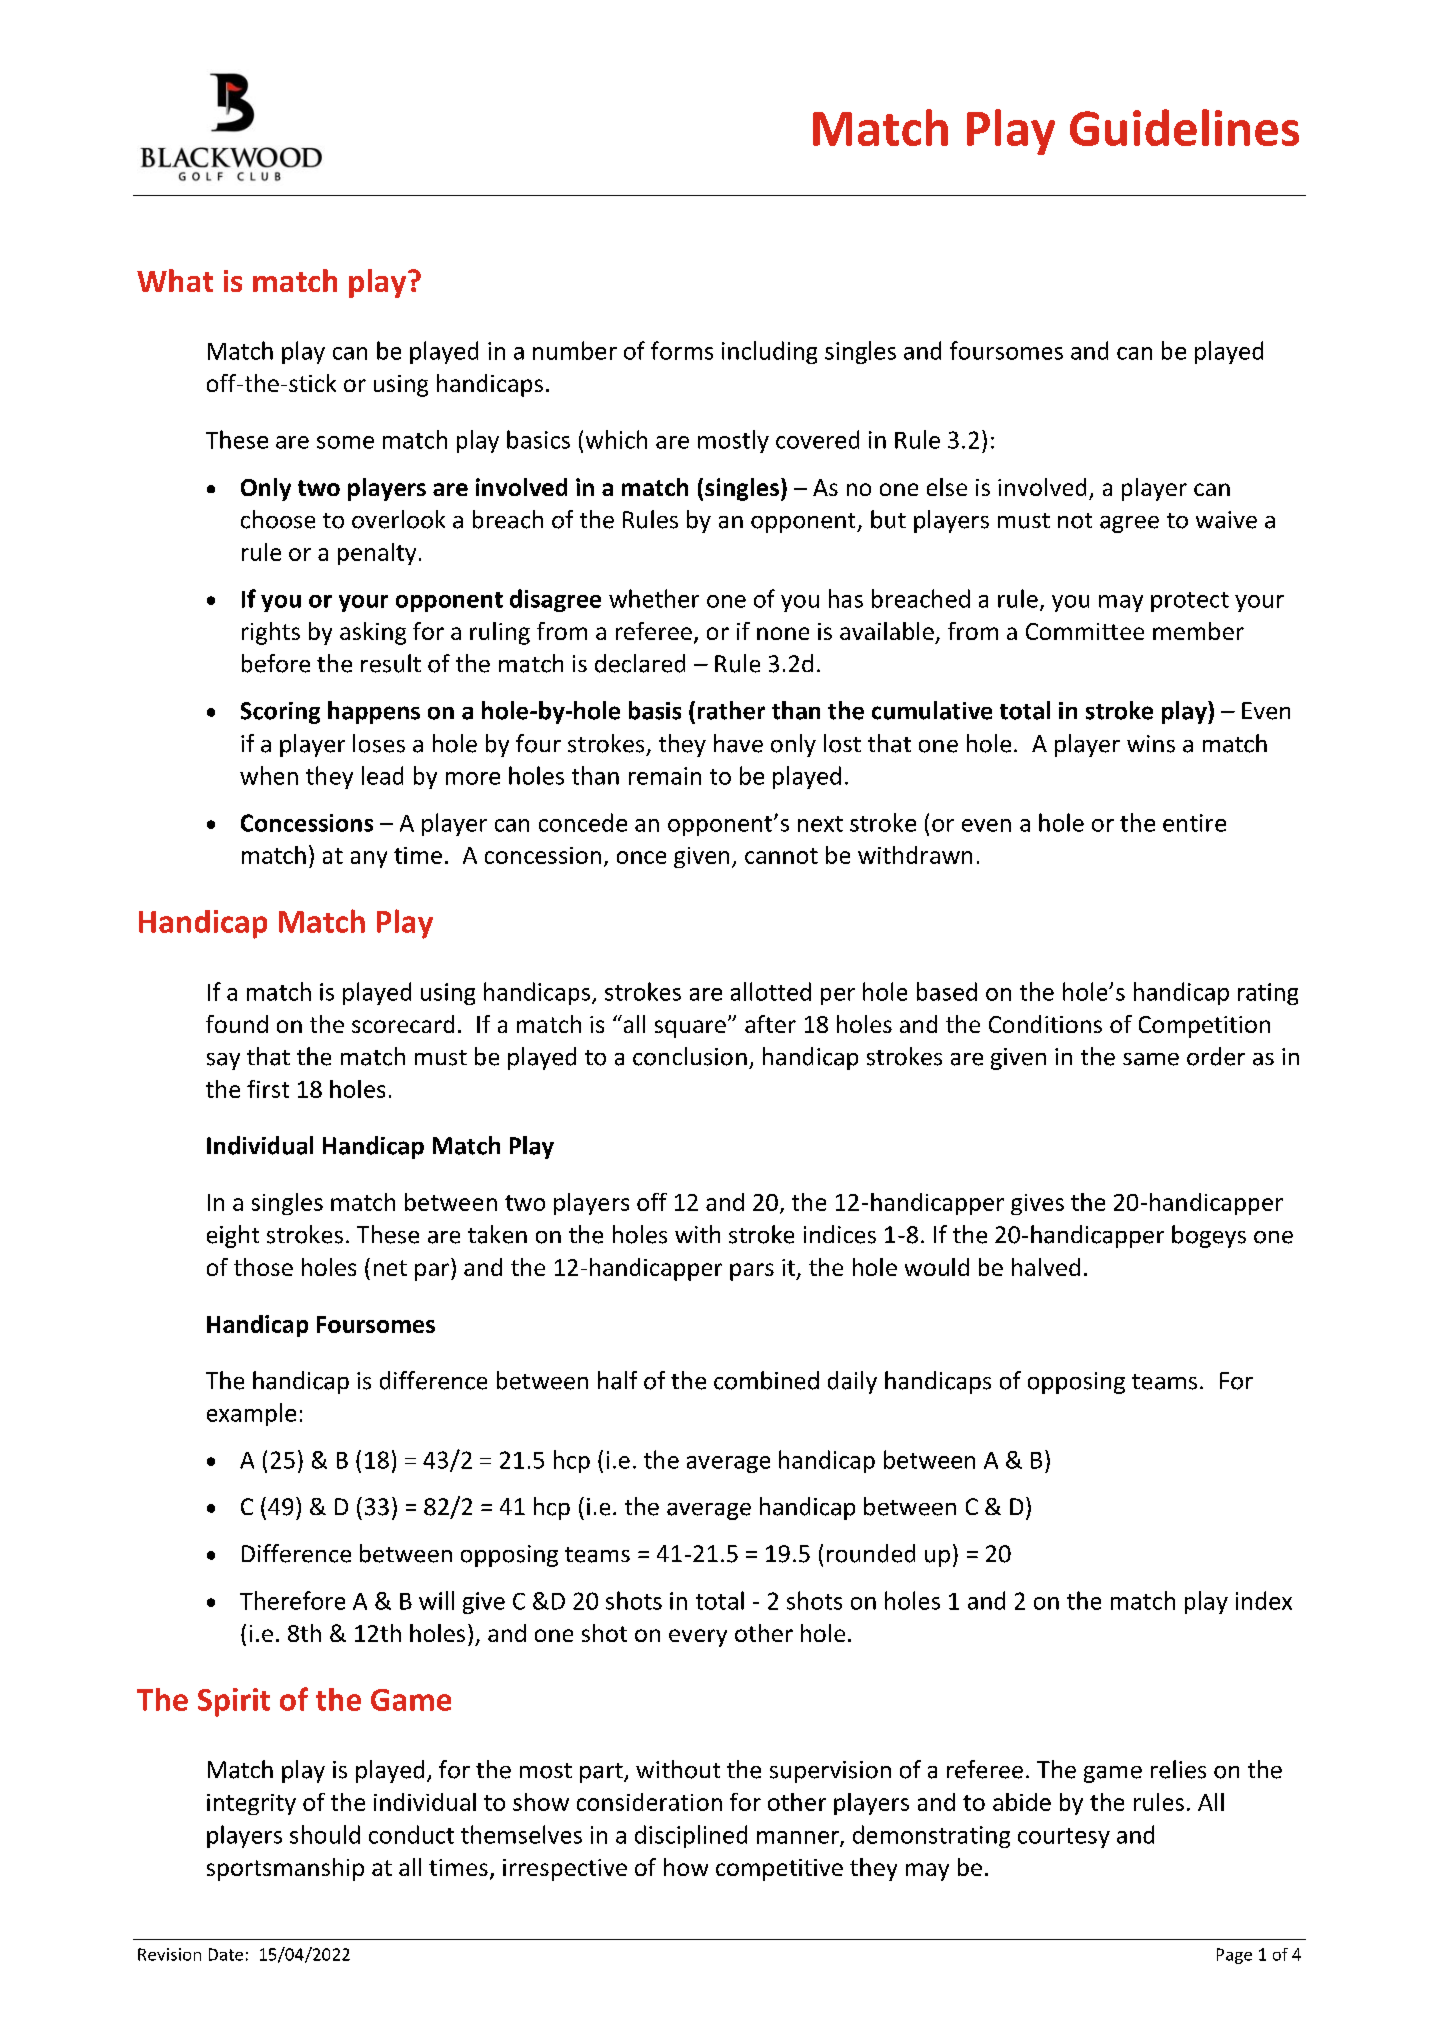 The image size is (1439, 2034). Describe the element at coordinates (690, 1029) in the screenshot. I see `square` at that location.
